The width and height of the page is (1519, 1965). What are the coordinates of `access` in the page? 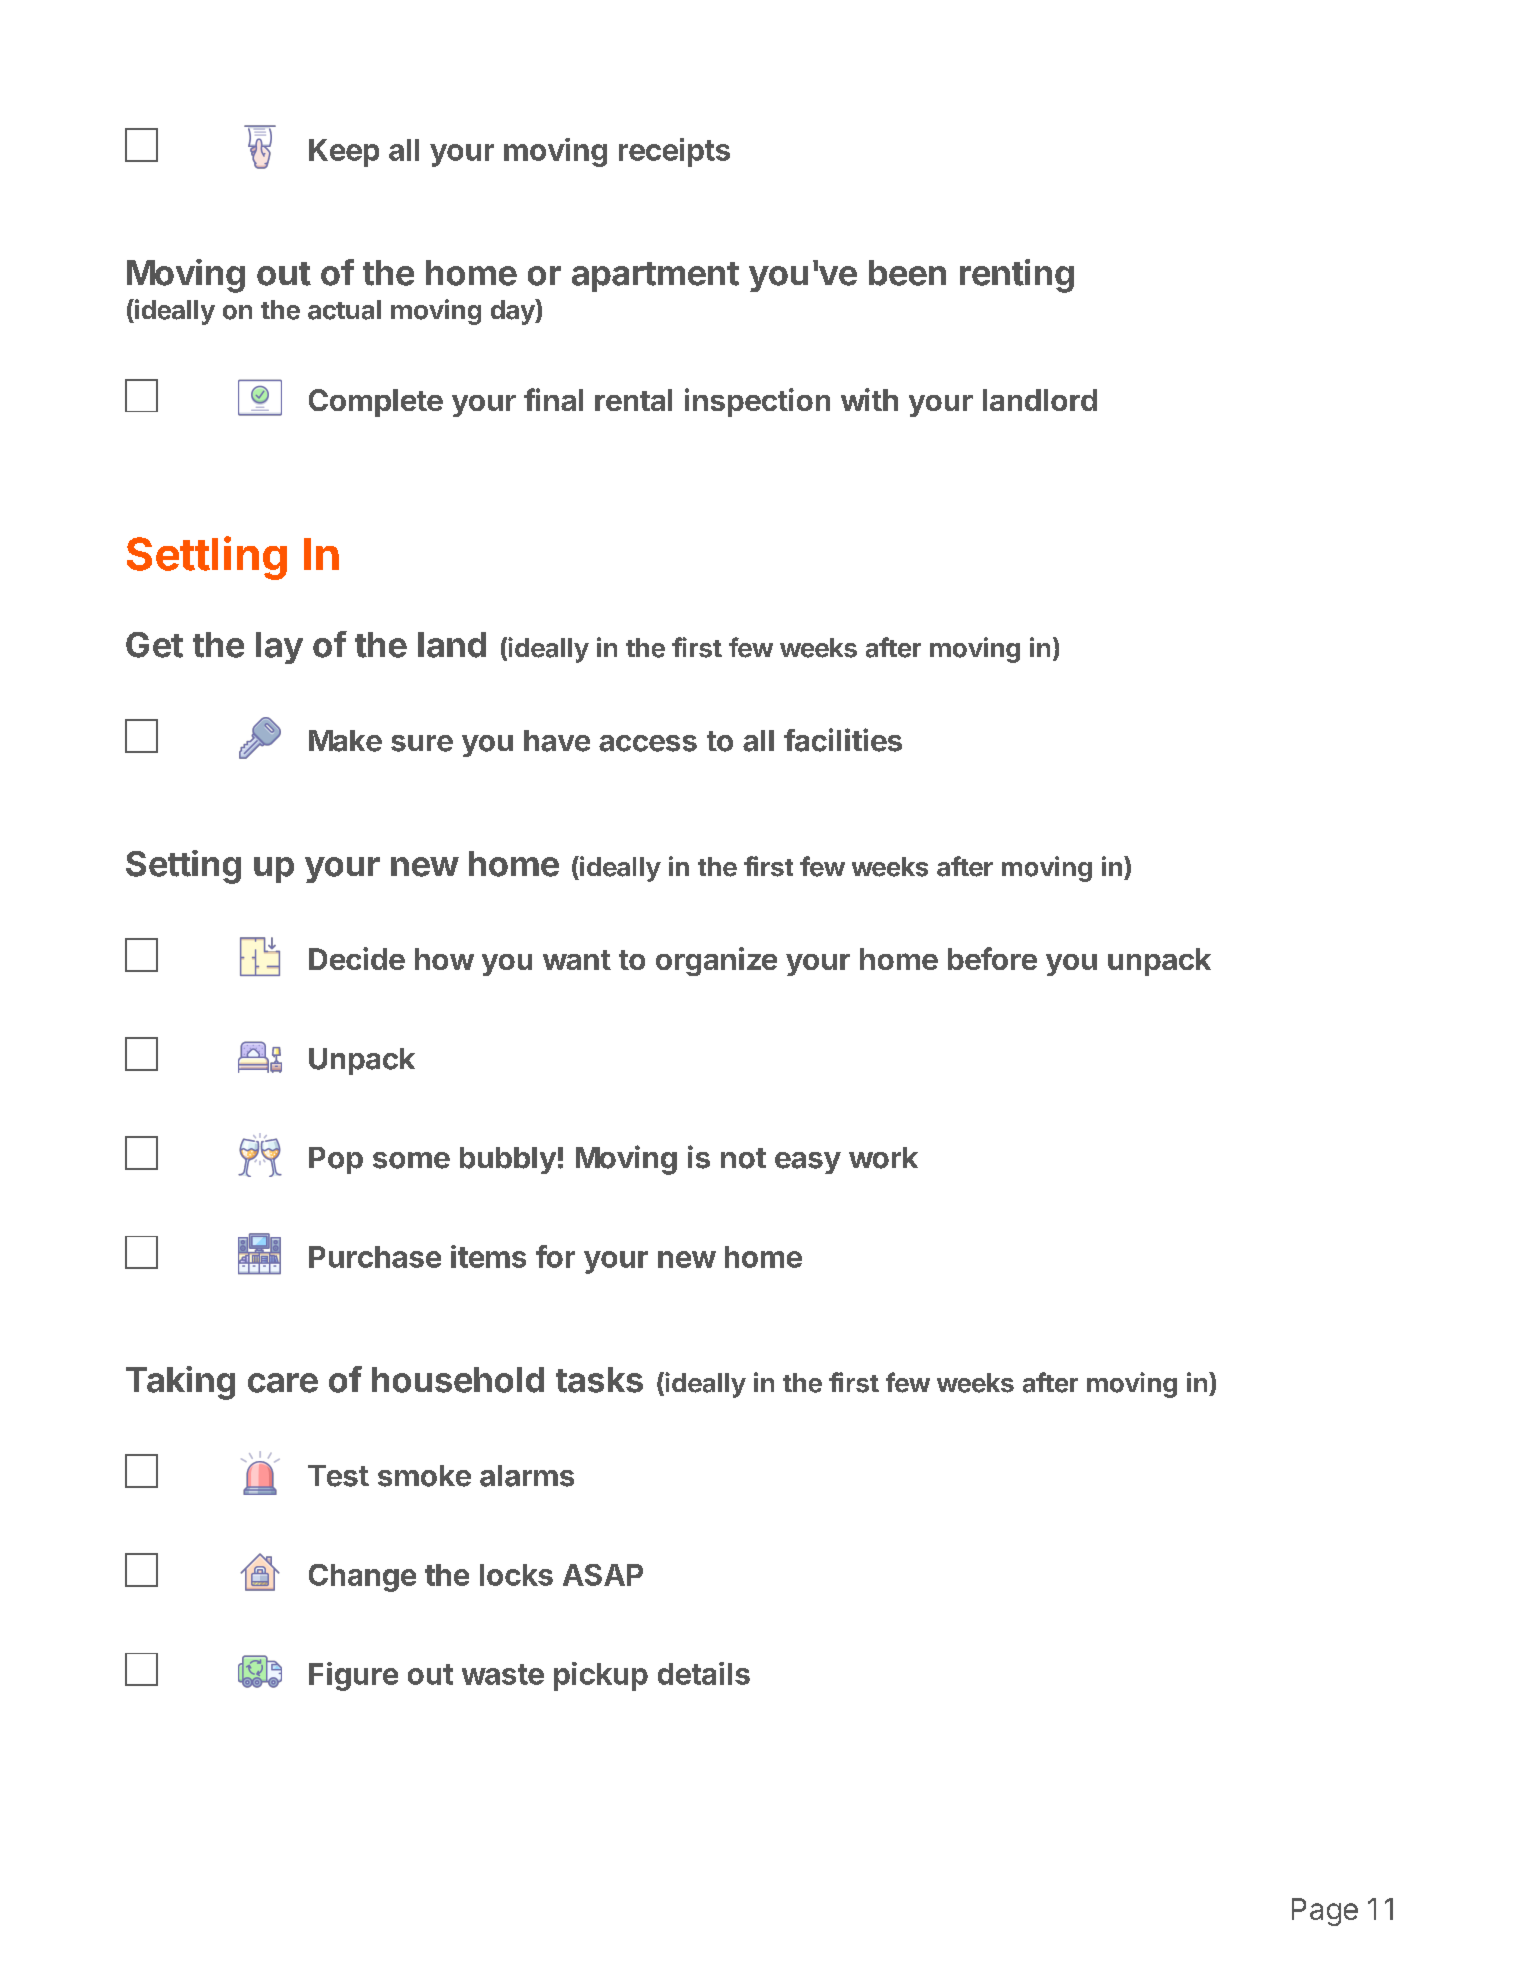 It's located at (648, 743).
